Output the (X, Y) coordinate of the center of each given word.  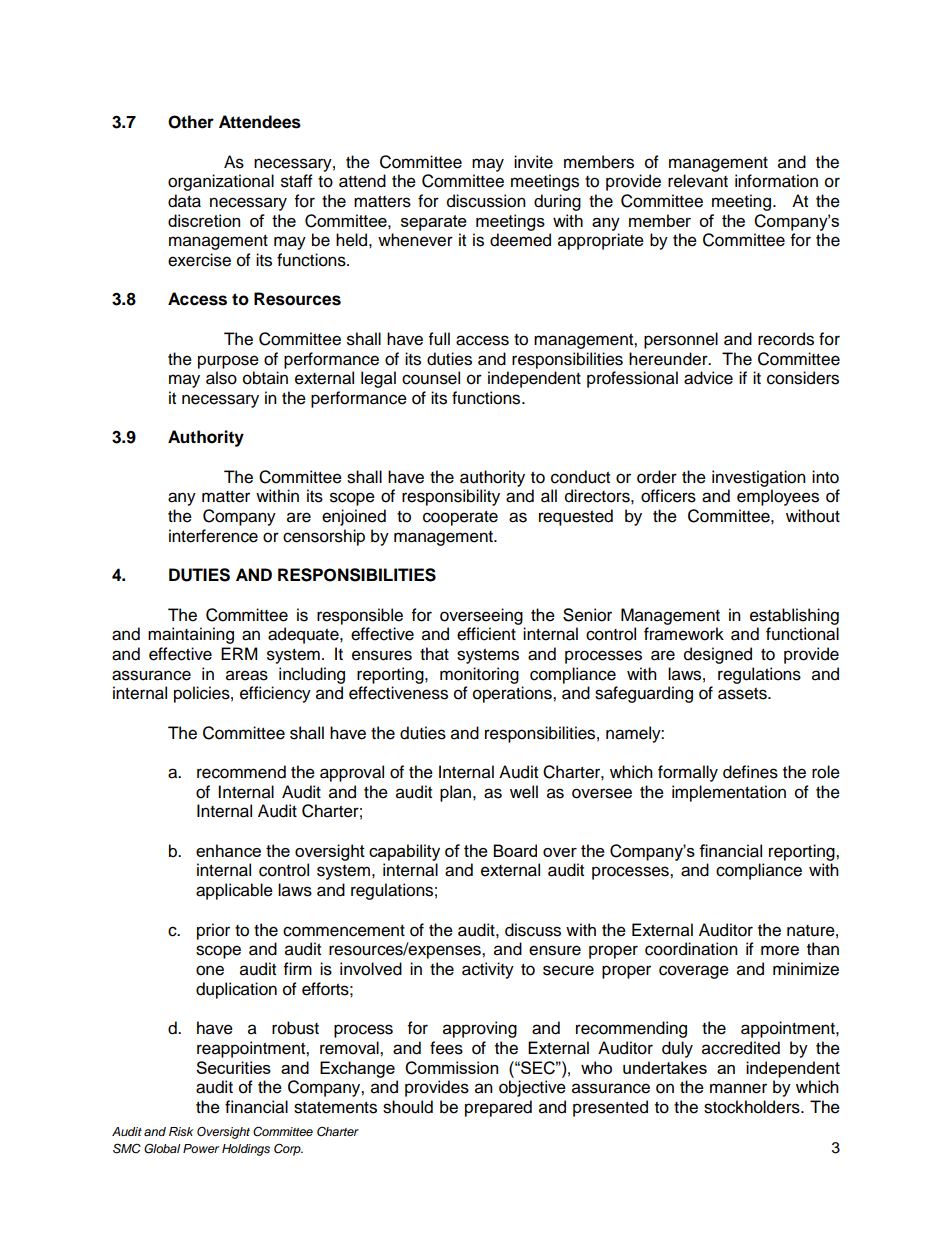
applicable (234, 891)
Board (515, 850)
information (776, 181)
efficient (486, 634)
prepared (498, 1108)
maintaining (191, 635)
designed (718, 655)
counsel (431, 378)
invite (533, 162)
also (221, 378)
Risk (181, 1131)
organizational (221, 182)
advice (708, 378)
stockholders (753, 1107)
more (780, 950)
